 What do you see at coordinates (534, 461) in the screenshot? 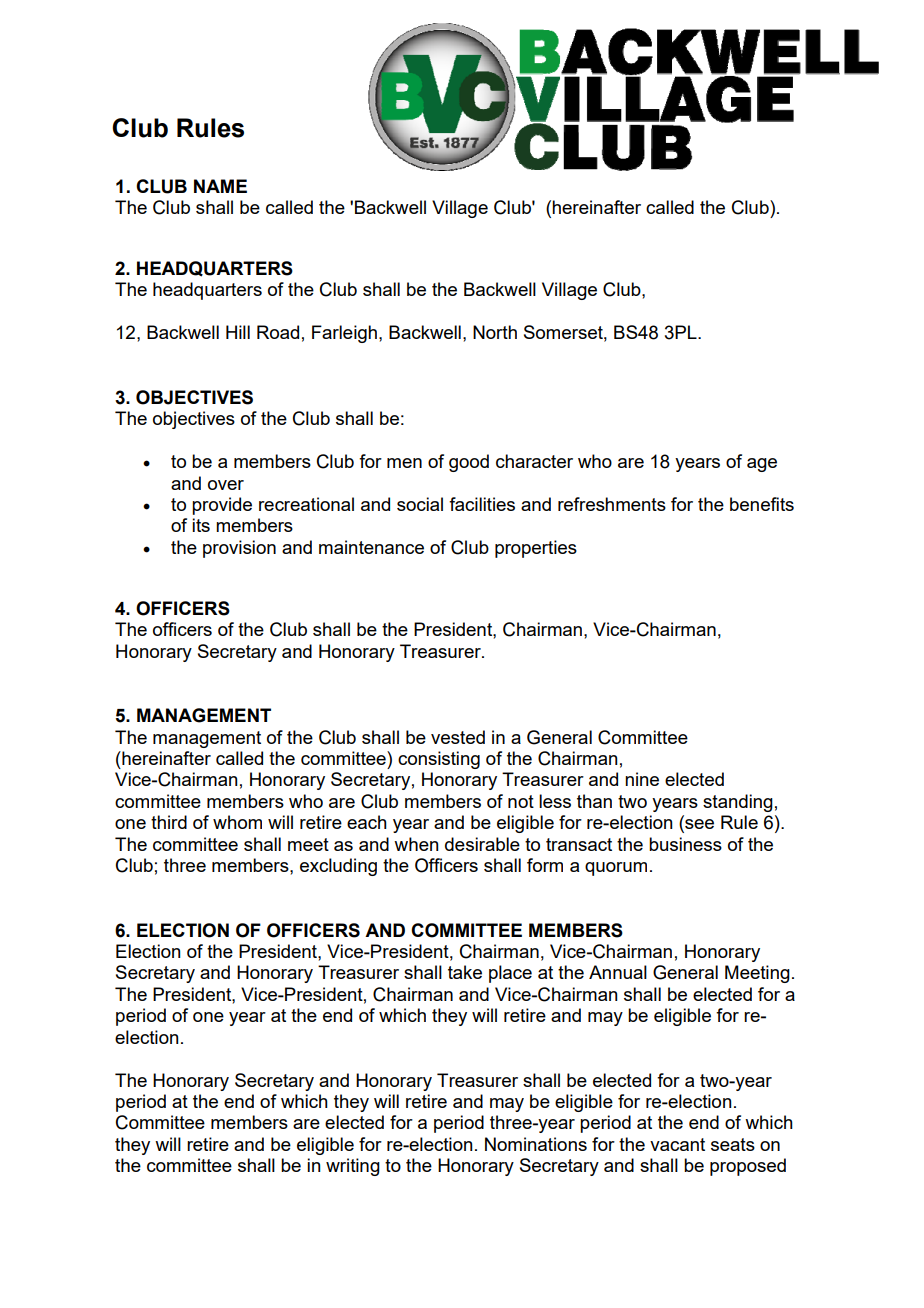
I see `character` at bounding box center [534, 461].
